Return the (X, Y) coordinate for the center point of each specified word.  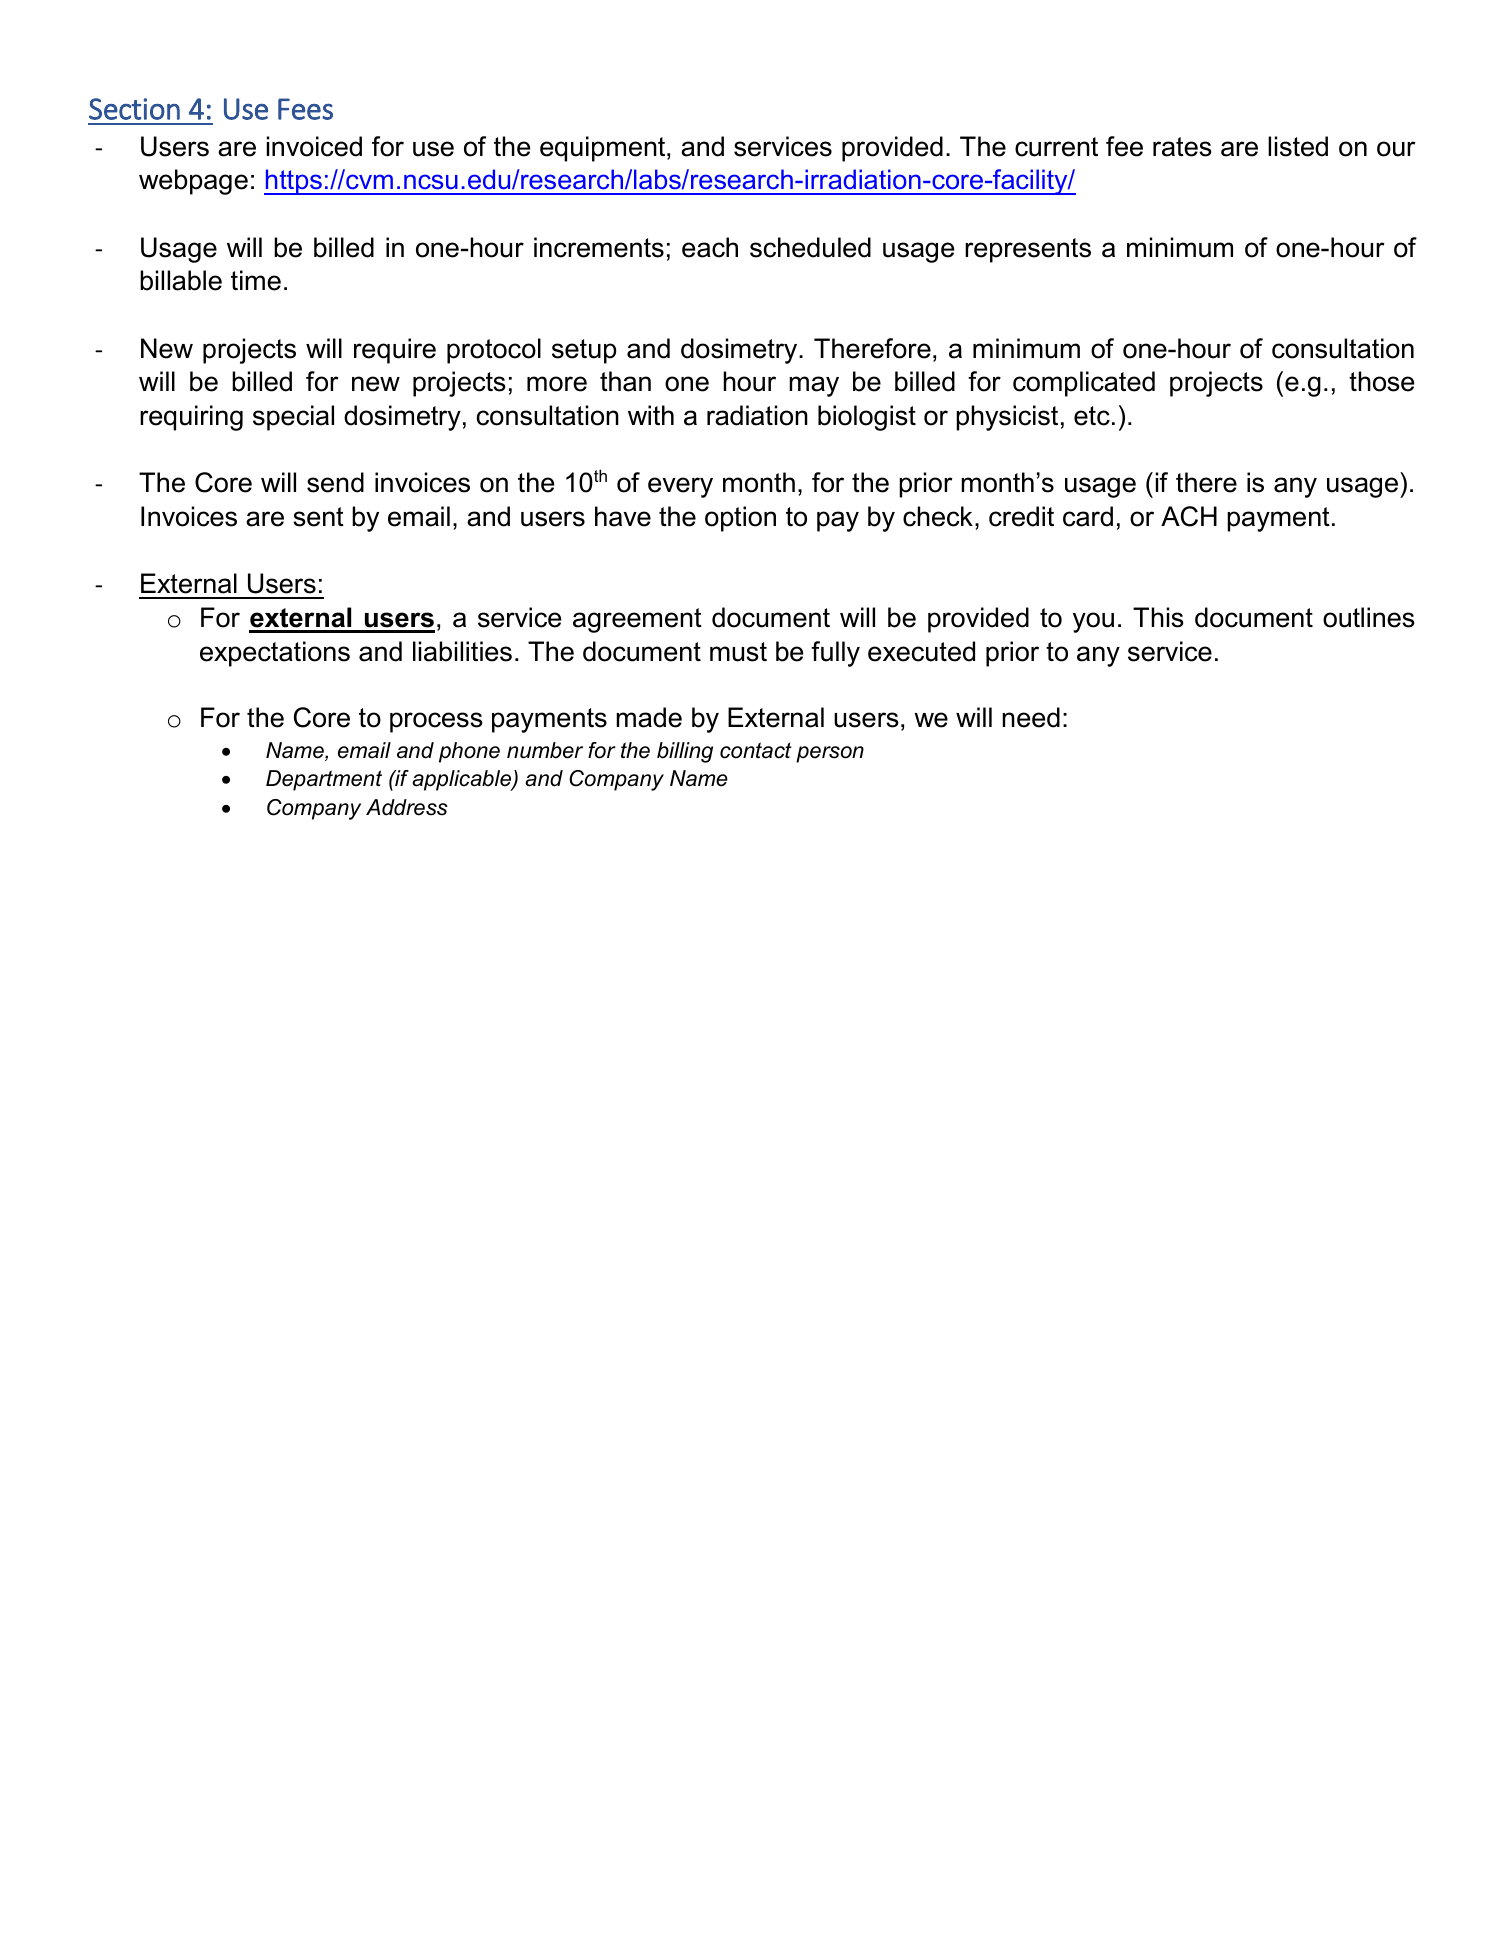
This (1158, 617)
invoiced (314, 146)
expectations (275, 654)
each (710, 247)
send (335, 482)
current (1056, 147)
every (680, 487)
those (1381, 381)
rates (1182, 147)
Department (324, 780)
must (738, 652)
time (256, 280)
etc (1092, 416)
